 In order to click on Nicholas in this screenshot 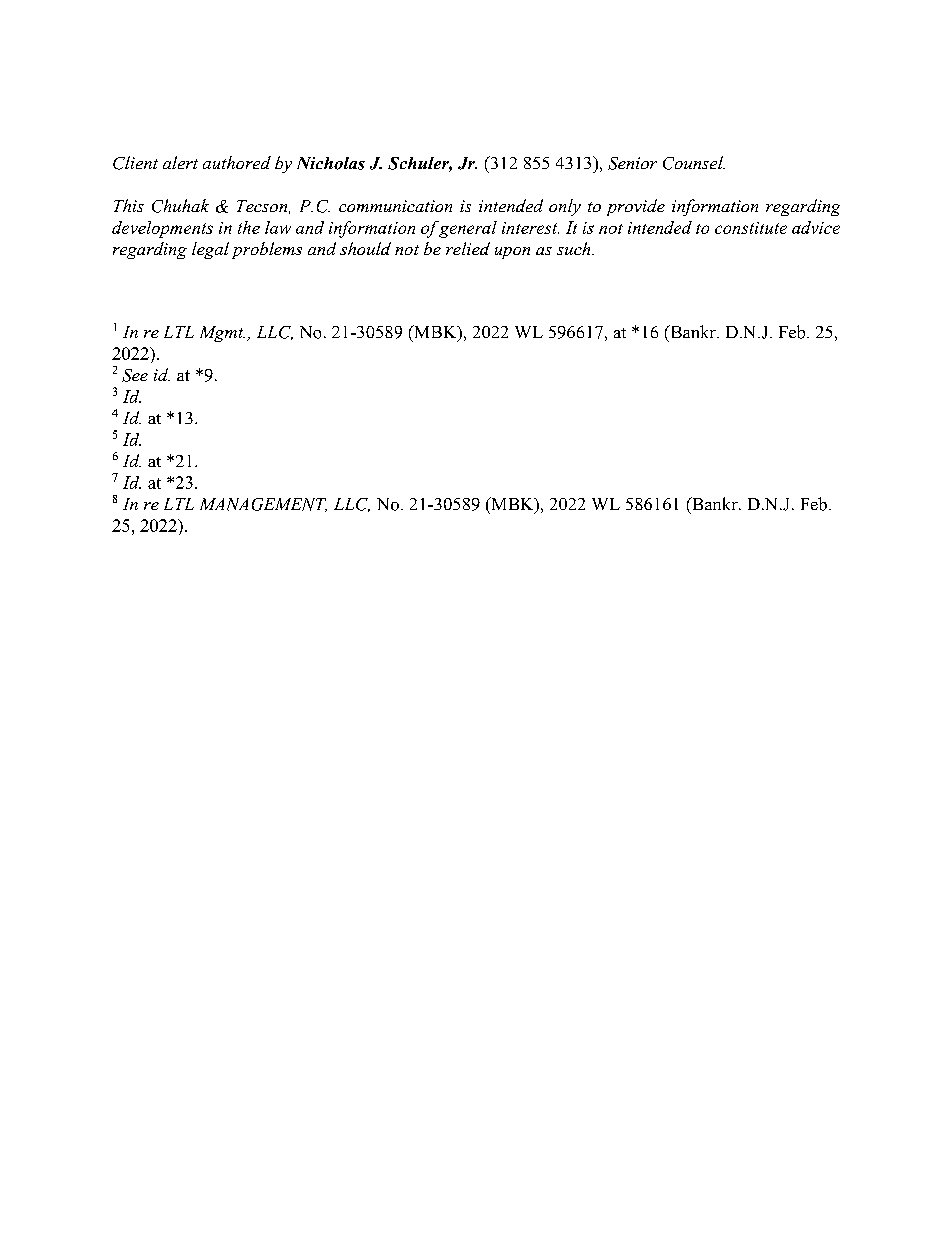, I will do `click(331, 163)`.
